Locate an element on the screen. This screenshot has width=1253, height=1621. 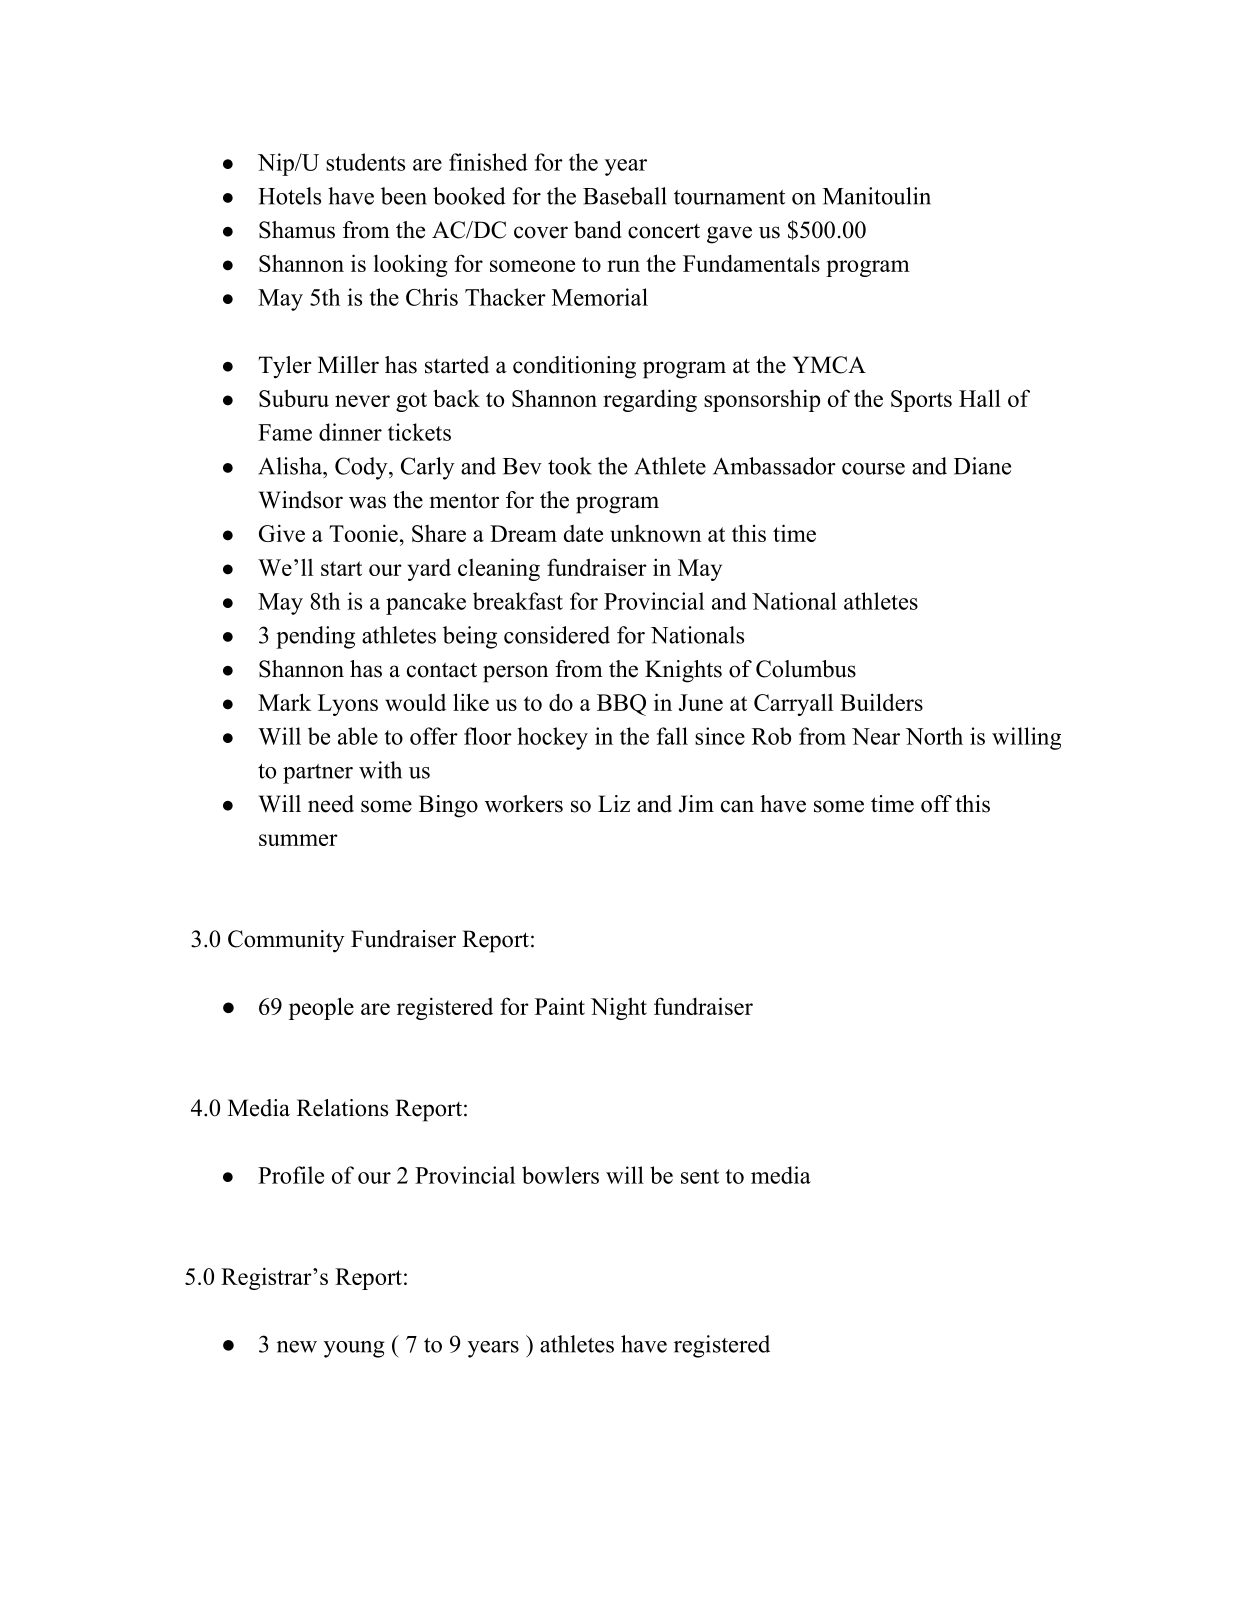
fall is located at coordinates (672, 736).
